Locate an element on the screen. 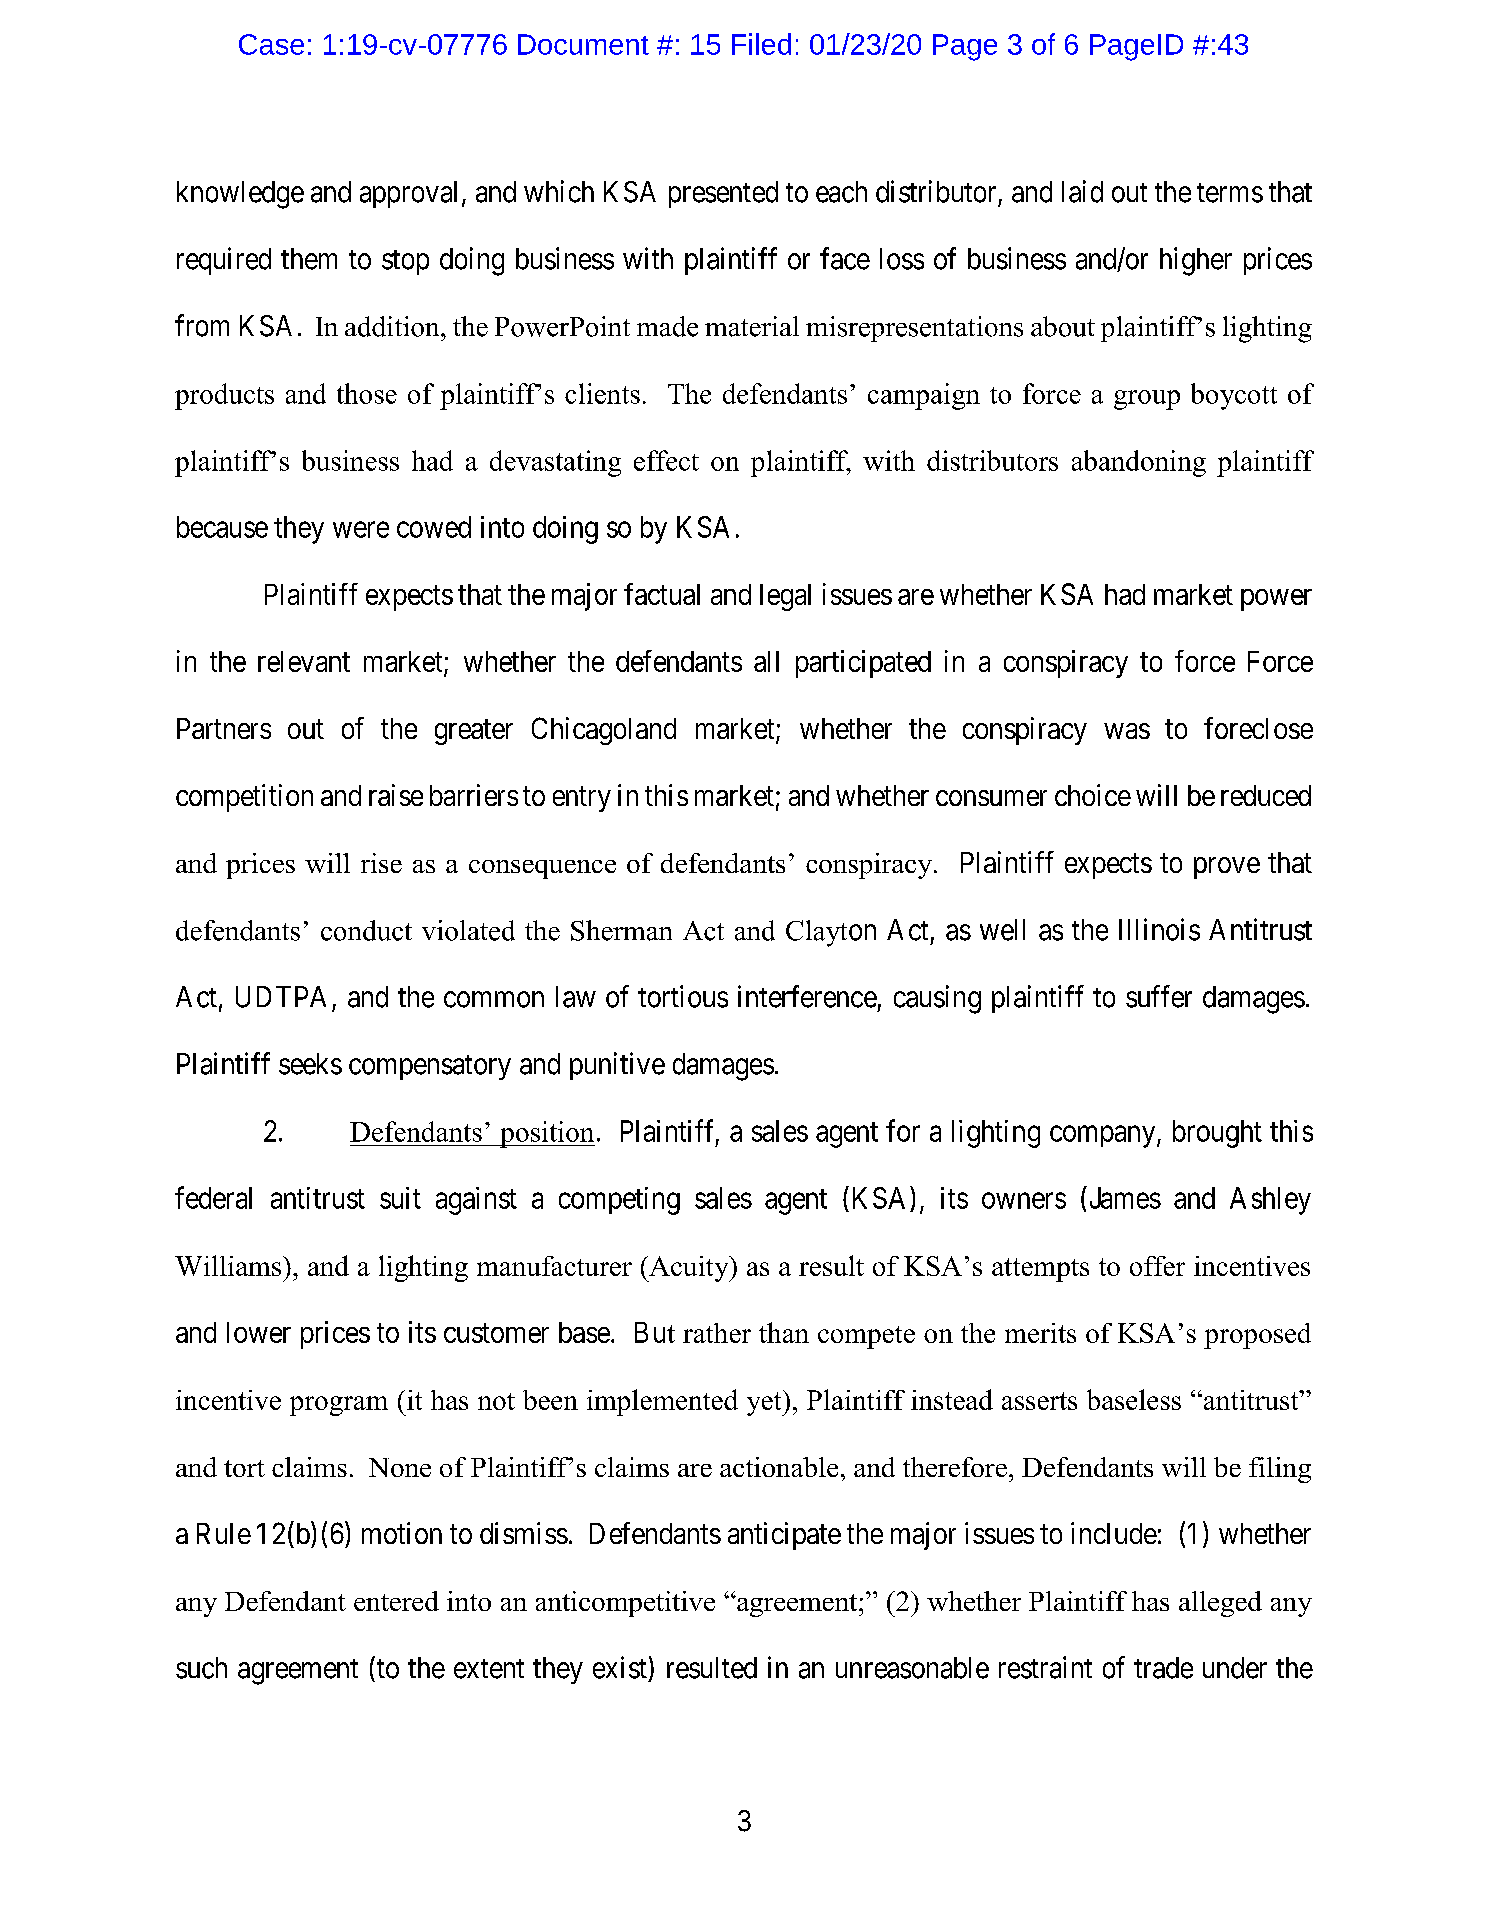 This screenshot has width=1487, height=1925. entered is located at coordinates (396, 1601).
